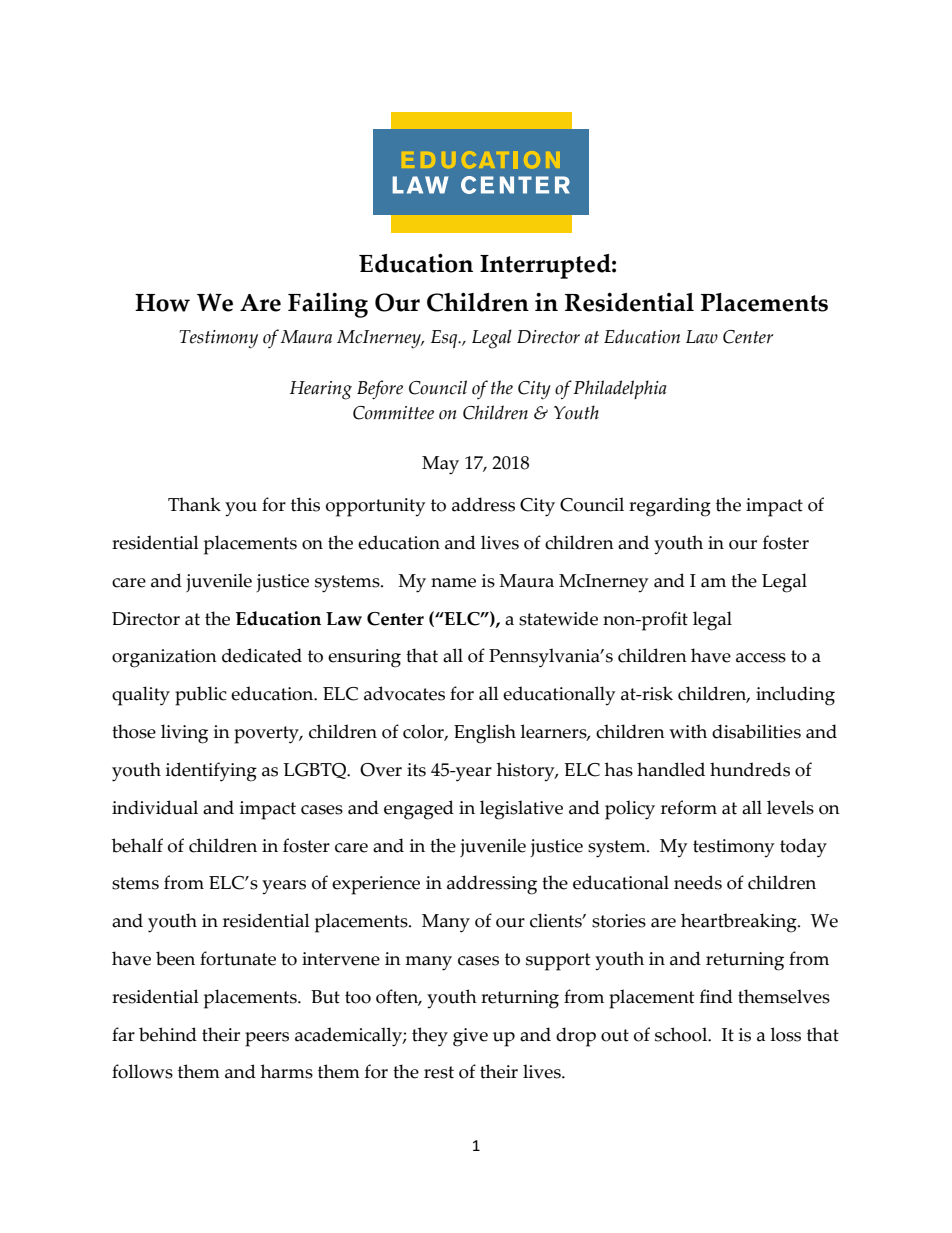 The width and height of the page is (952, 1233). Describe the element at coordinates (698, 882) in the page. I see `needs` at that location.
